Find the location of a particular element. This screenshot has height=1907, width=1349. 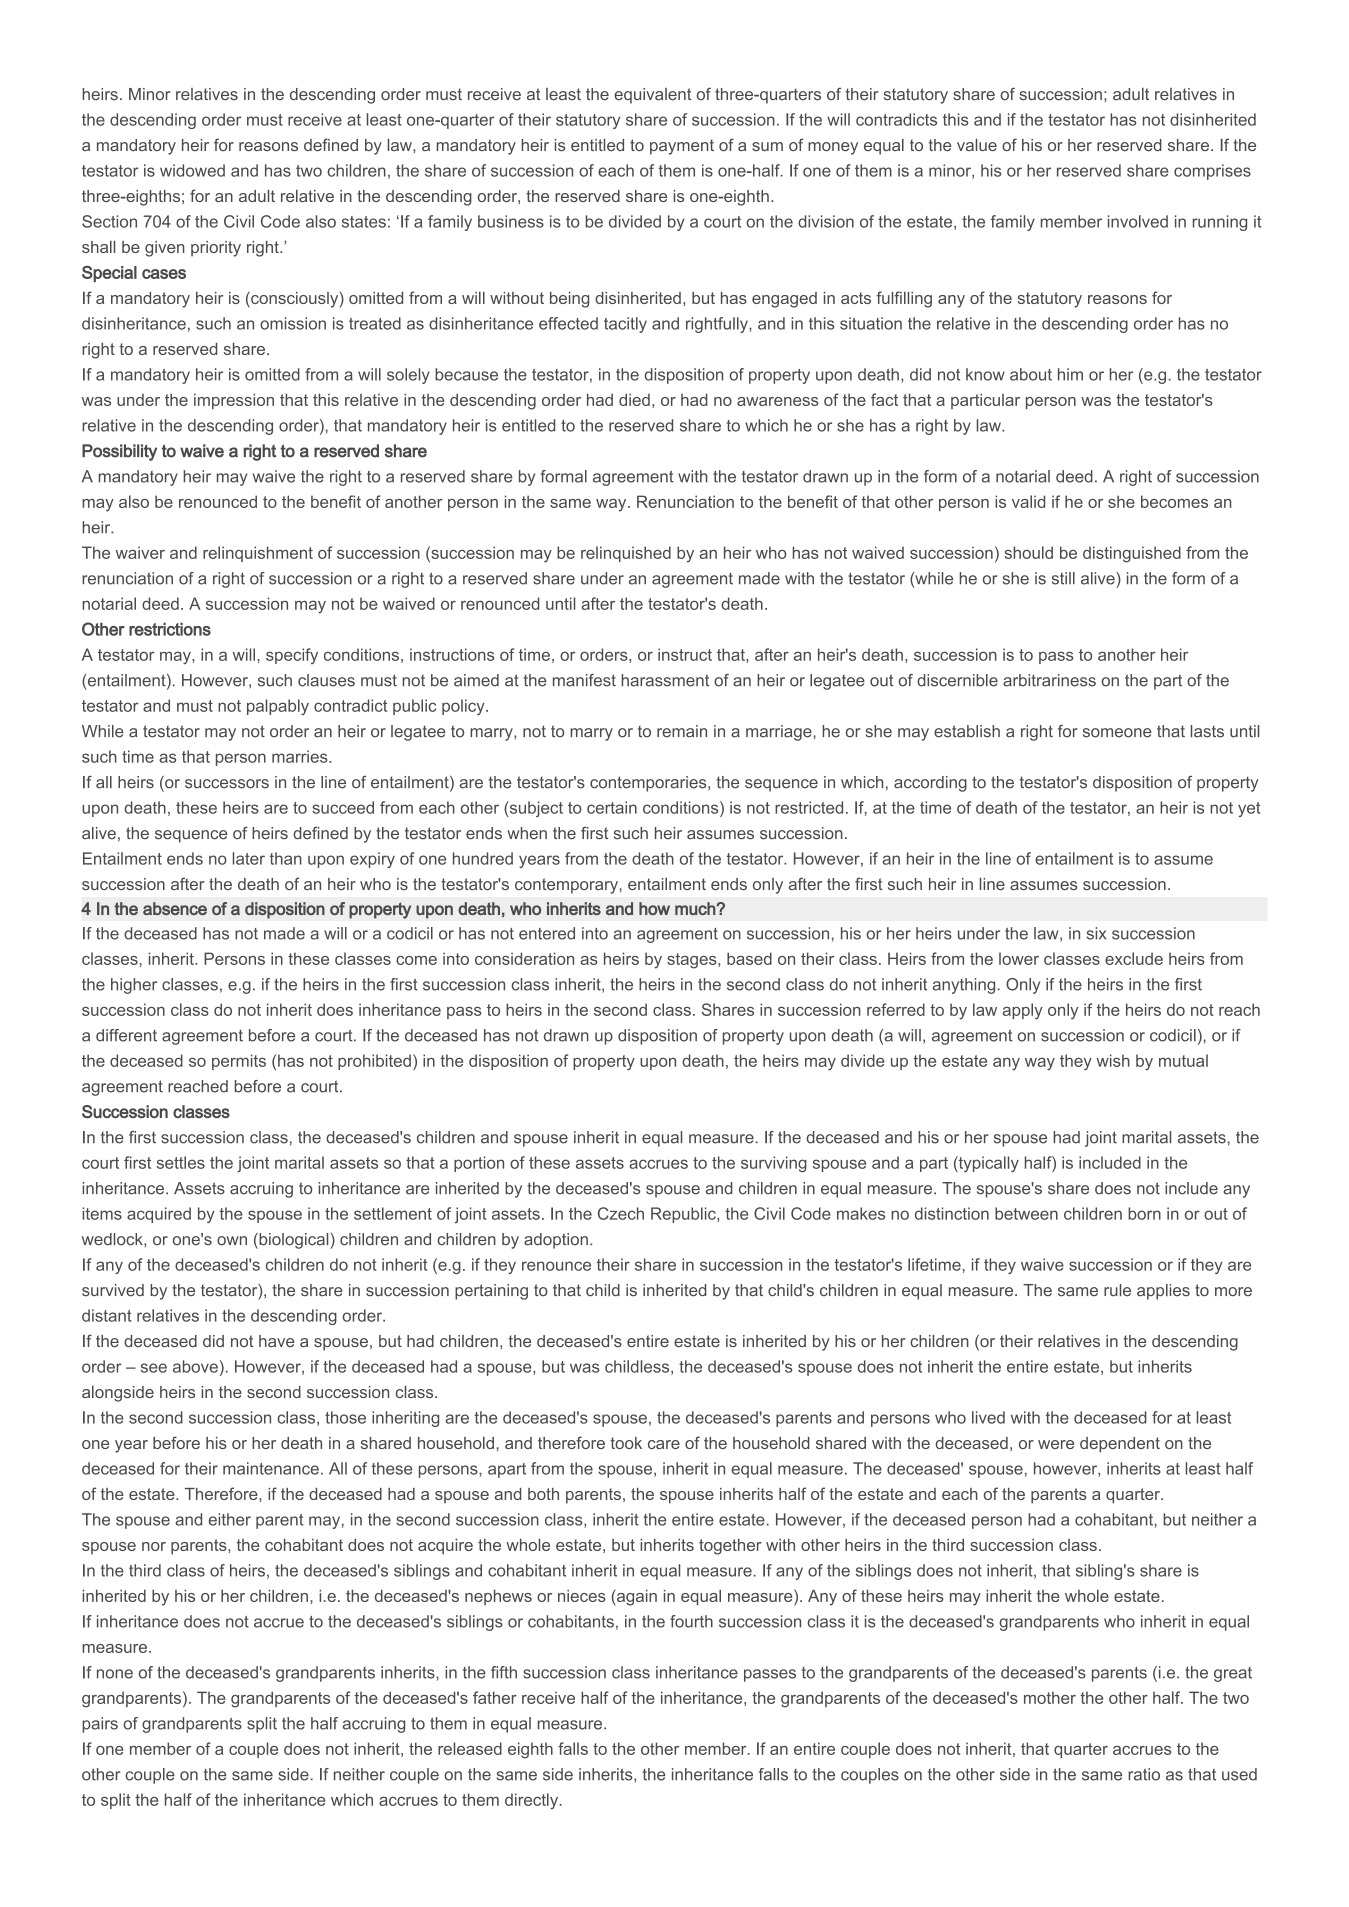

directly is located at coordinates (533, 1801).
